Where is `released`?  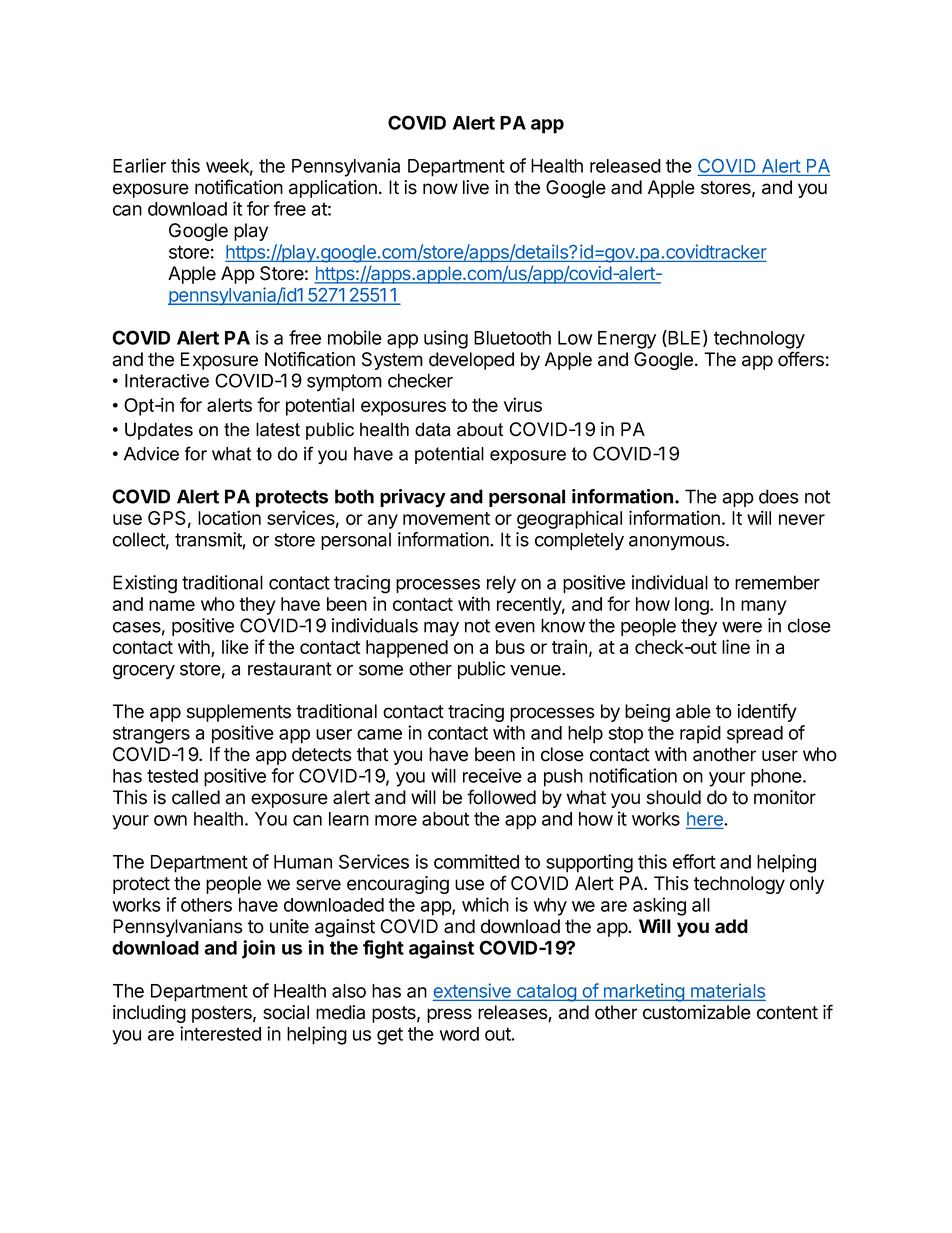 released is located at coordinates (625, 166).
